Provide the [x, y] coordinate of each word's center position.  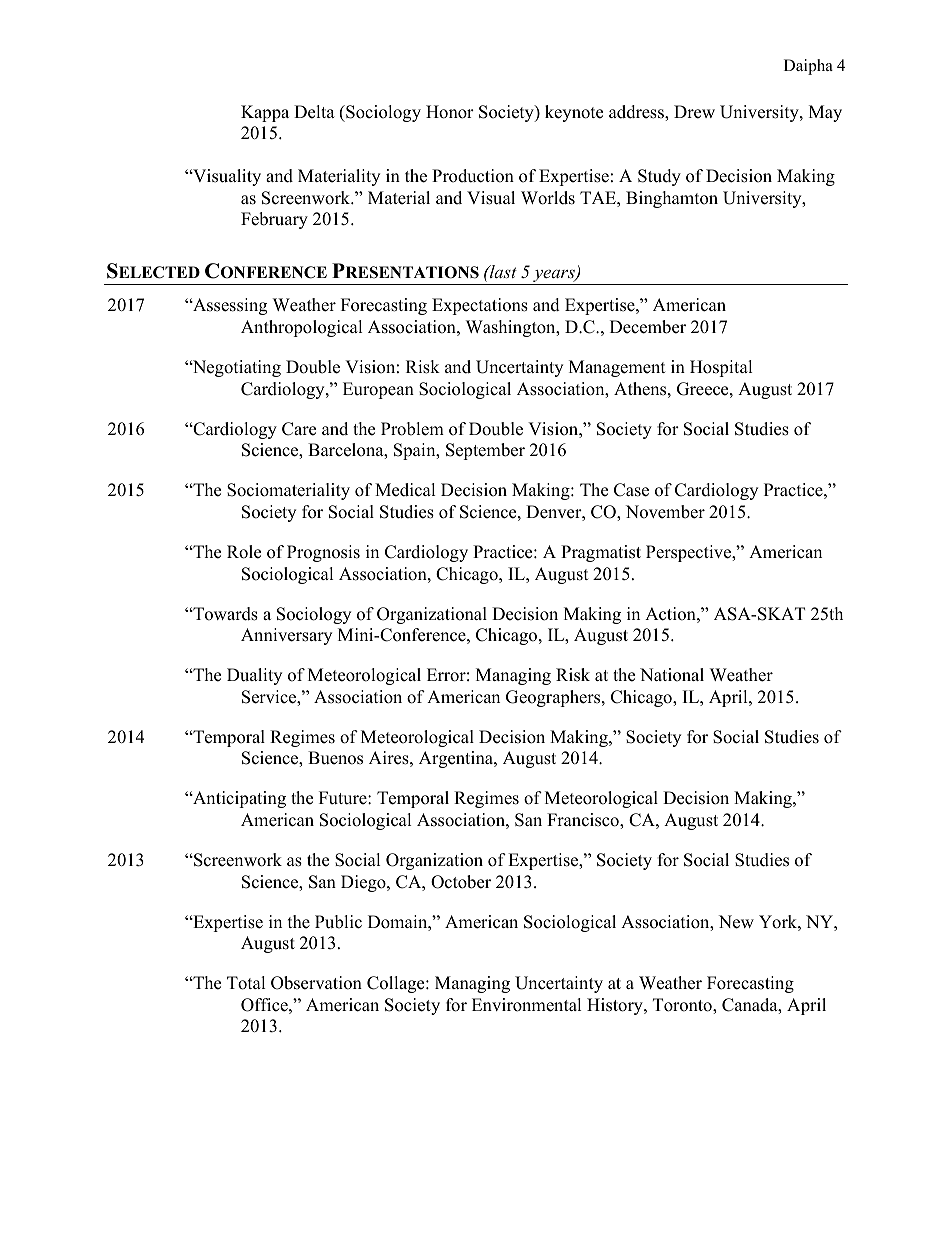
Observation [316, 983]
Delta [314, 112]
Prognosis [323, 553]
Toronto [683, 1006]
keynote [574, 113]
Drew [694, 112]
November [665, 512]
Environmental [527, 1005]
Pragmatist [601, 553]
